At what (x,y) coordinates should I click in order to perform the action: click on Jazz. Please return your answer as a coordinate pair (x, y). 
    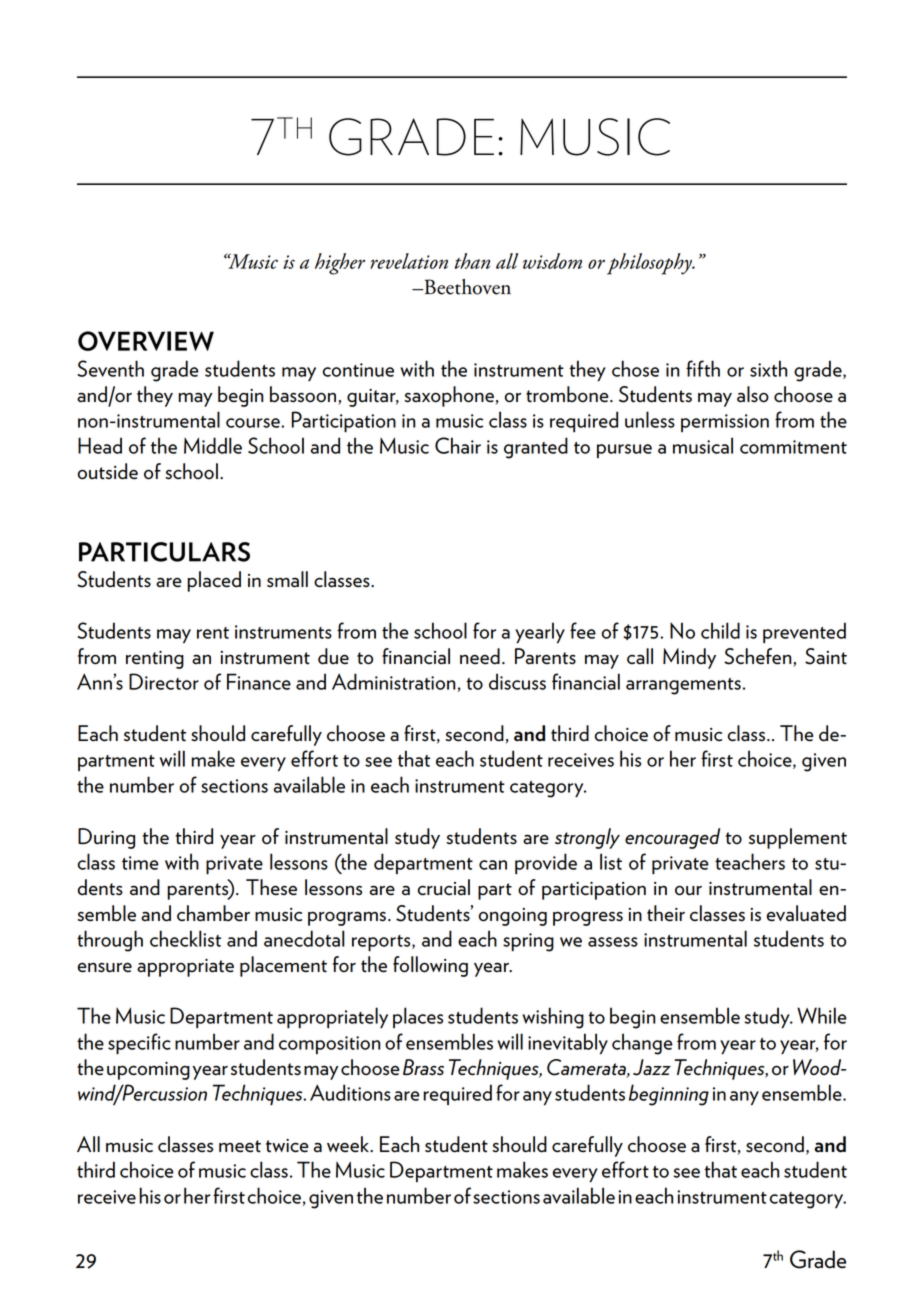
    Looking at the image, I should click on (652, 1067).
